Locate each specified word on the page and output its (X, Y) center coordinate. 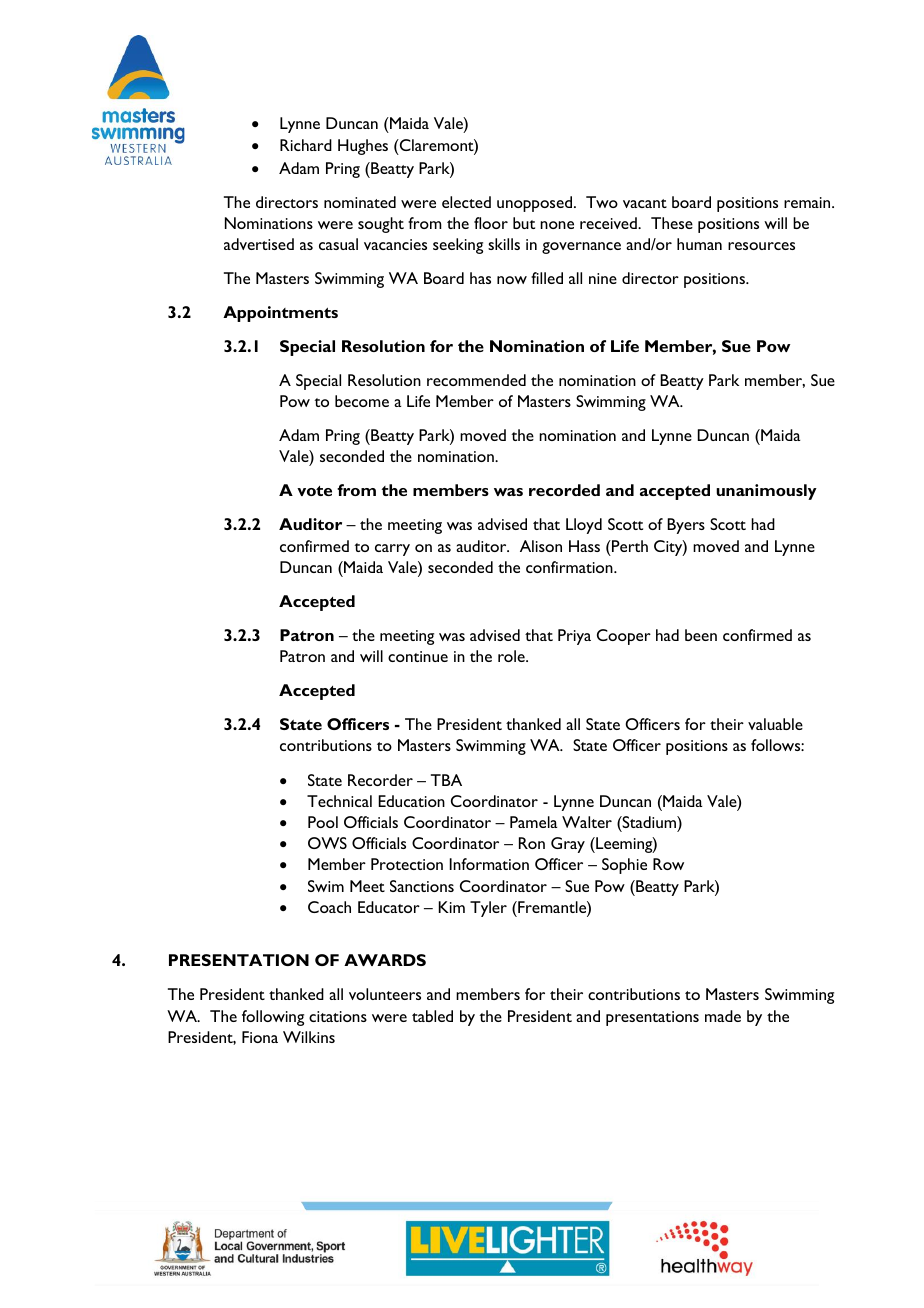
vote (314, 491)
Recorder (380, 780)
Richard (306, 145)
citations (338, 1016)
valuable (775, 724)
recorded (564, 490)
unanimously (766, 492)
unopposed (536, 204)
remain (808, 202)
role (512, 656)
